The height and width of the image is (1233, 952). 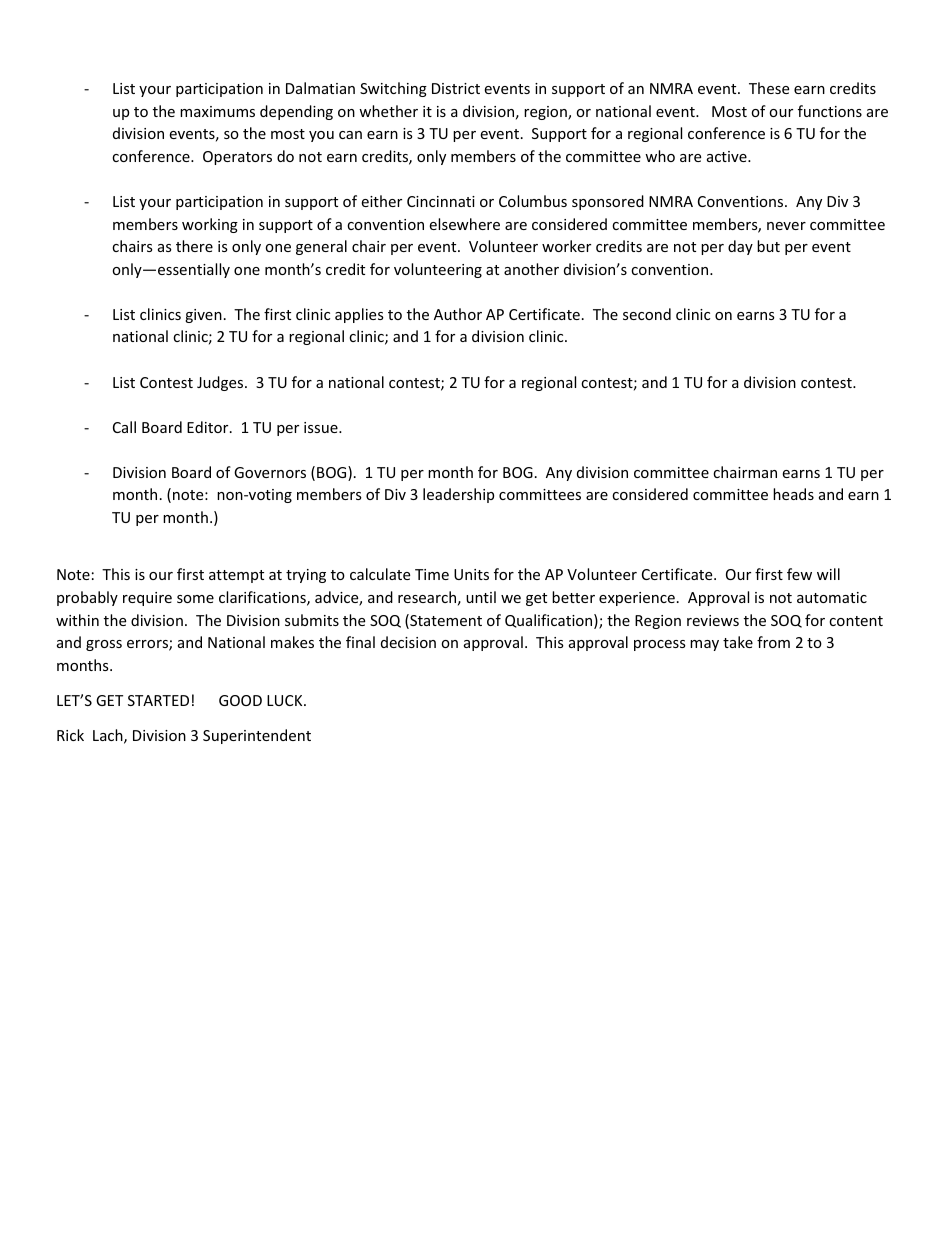 What do you see at coordinates (769, 88) in the image?
I see `These` at bounding box center [769, 88].
